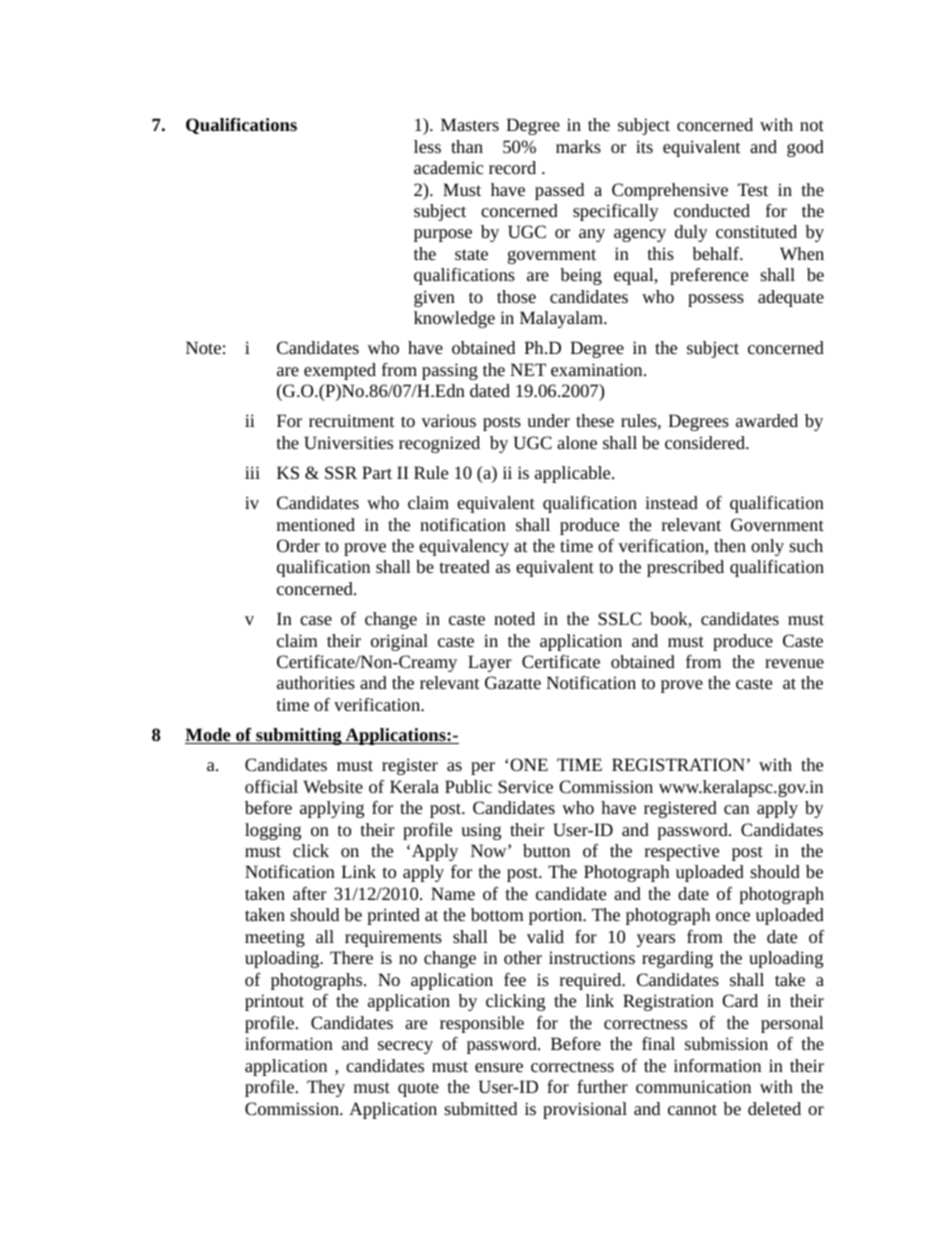 The width and height of the image is (952, 1233). I want to click on case, so click(316, 620).
